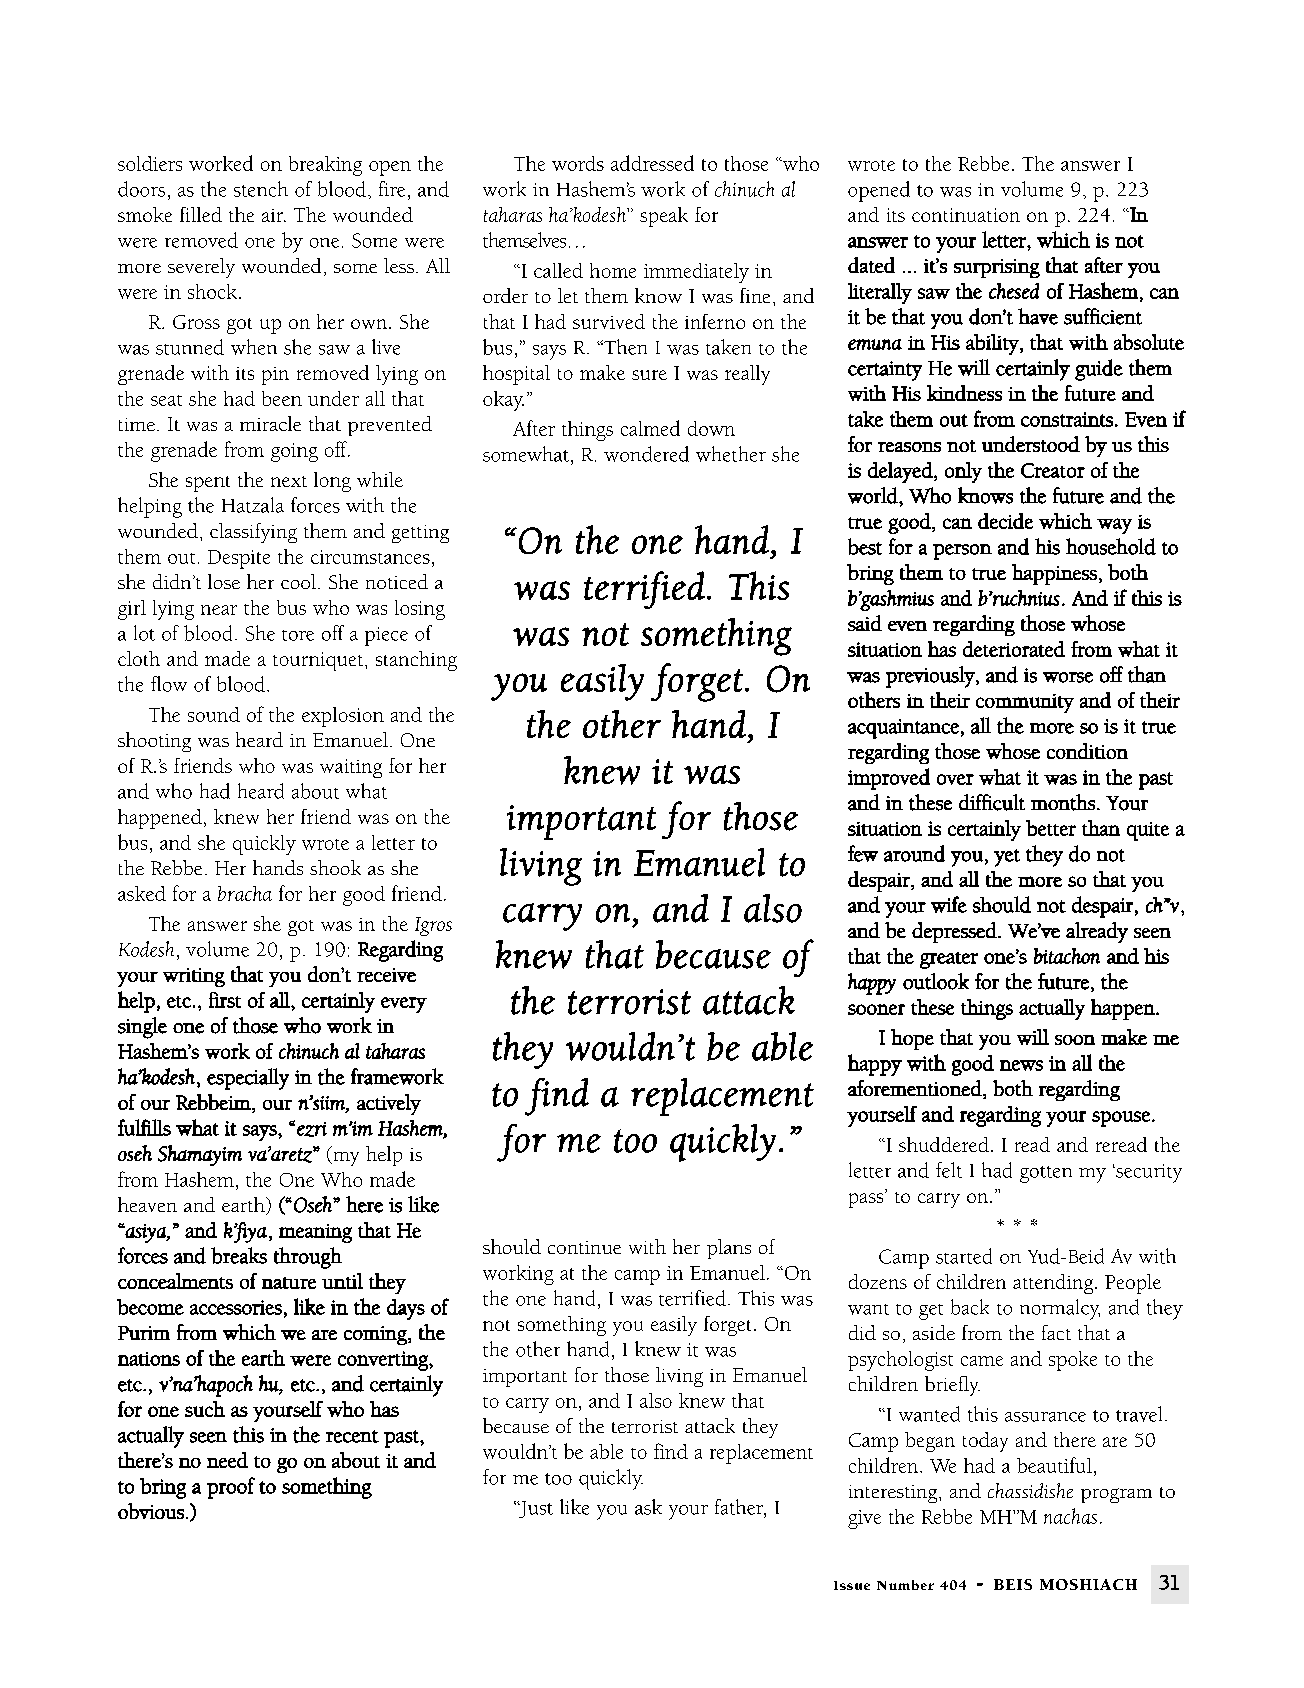  I want to click on BEIS, so click(1013, 1584).
